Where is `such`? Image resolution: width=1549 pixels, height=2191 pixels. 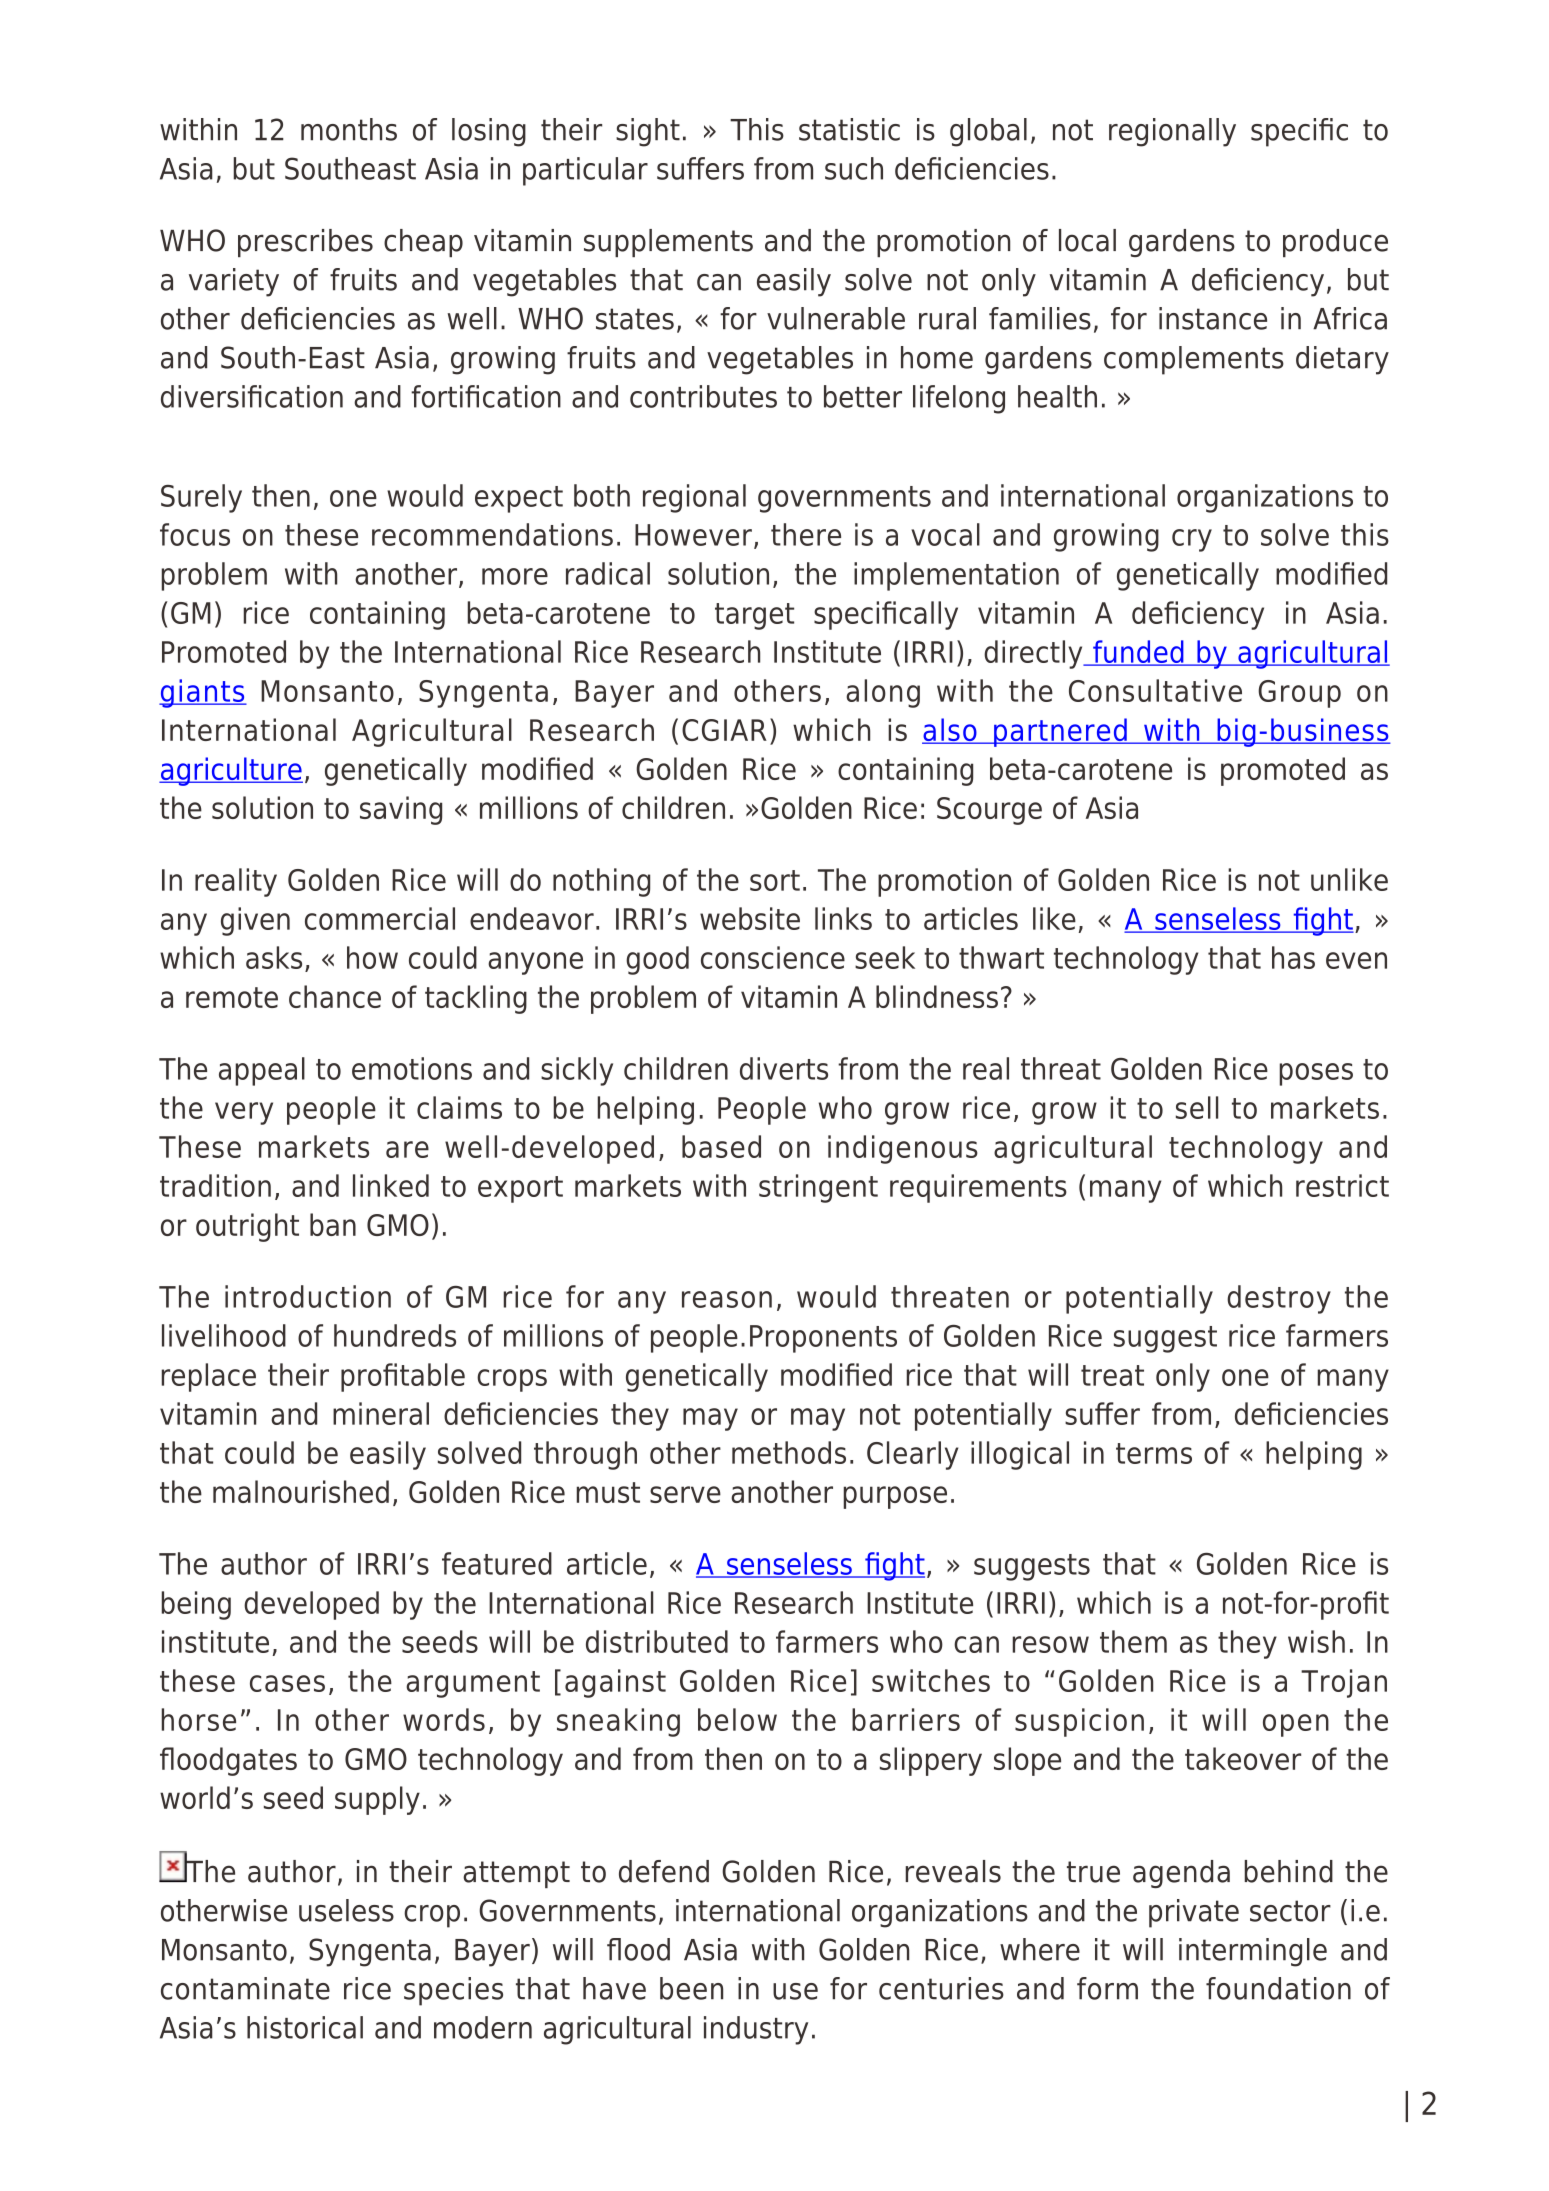 such is located at coordinates (854, 168).
